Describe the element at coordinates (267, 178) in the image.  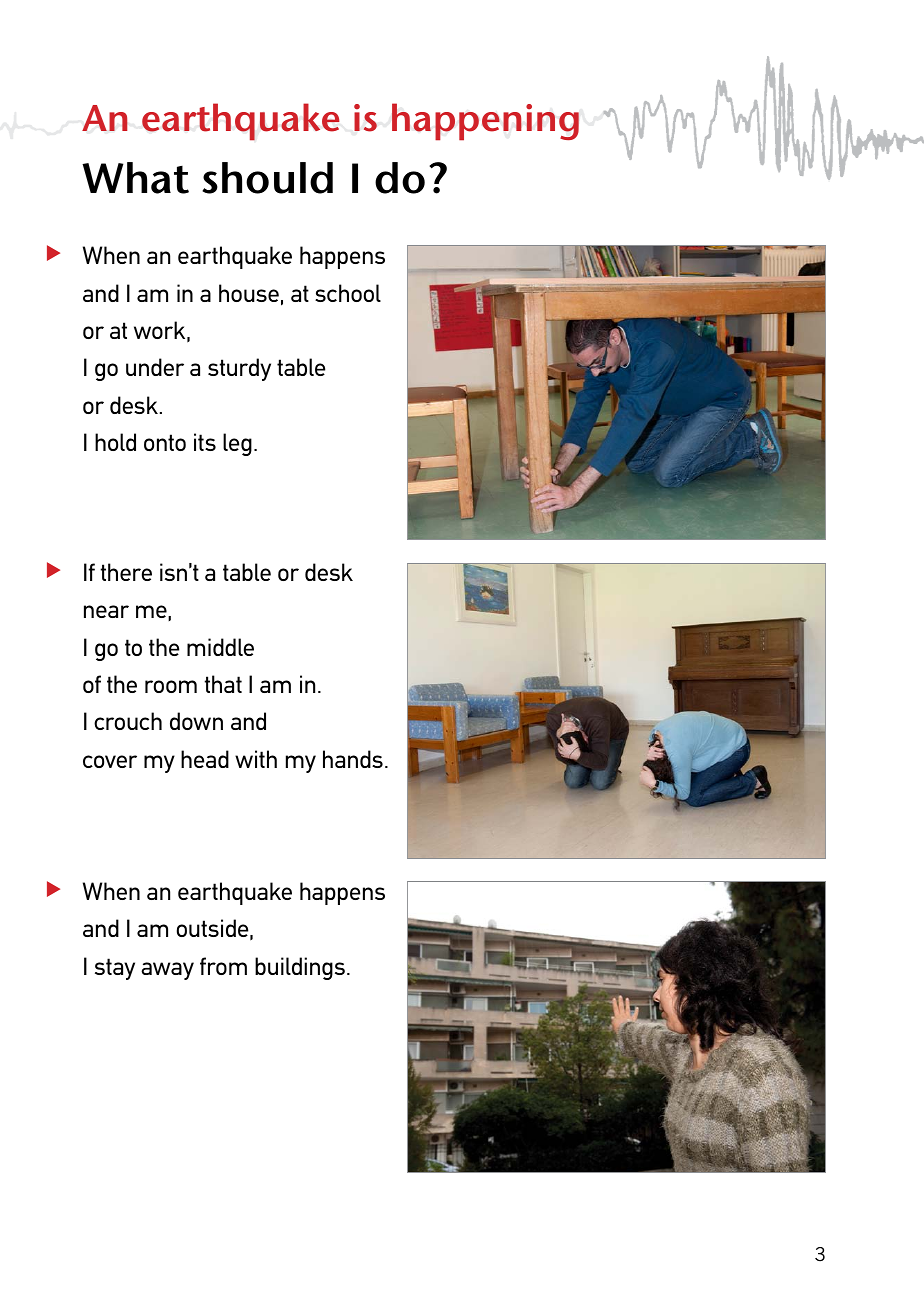
I see `should` at that location.
